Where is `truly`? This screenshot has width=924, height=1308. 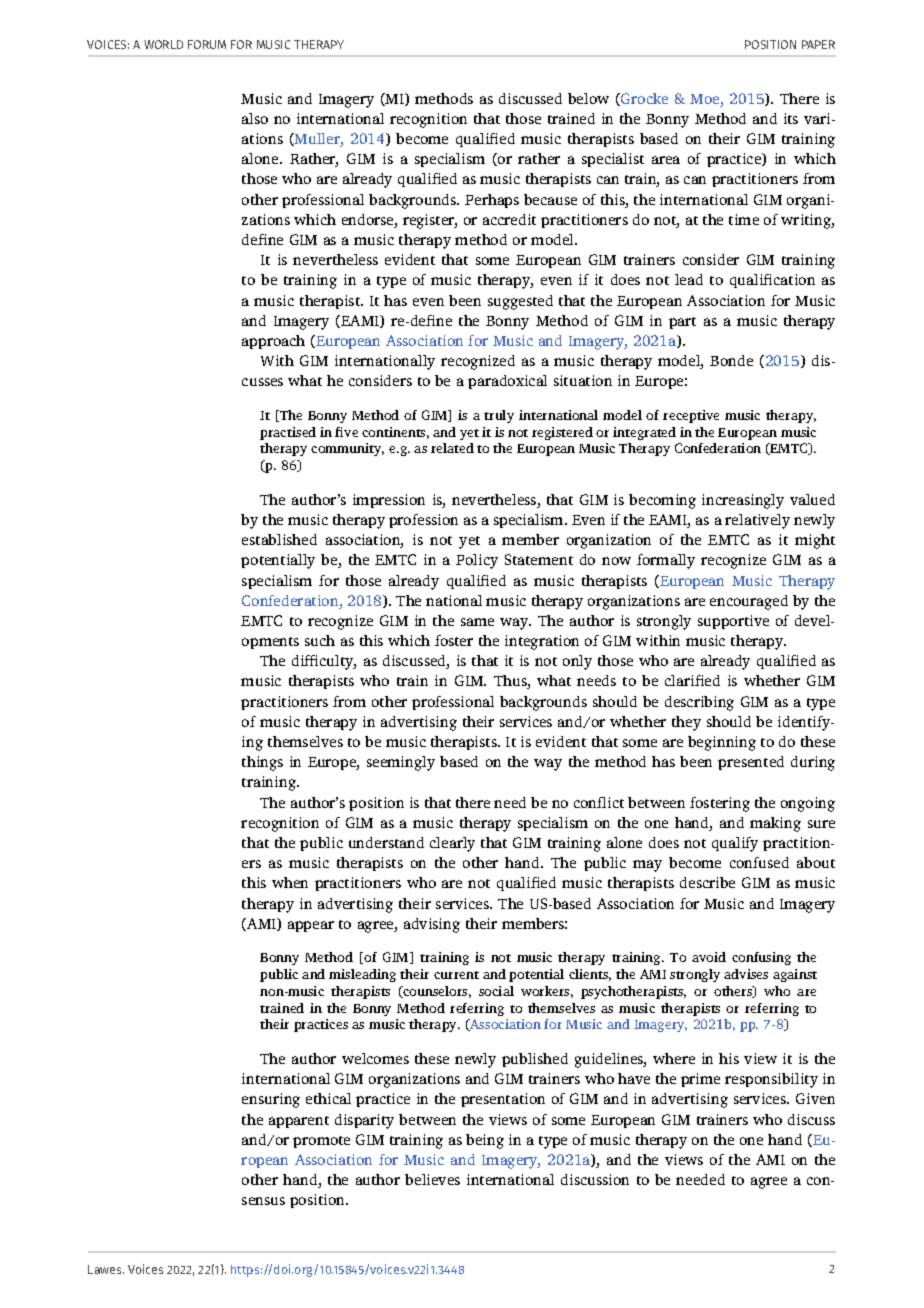
truly is located at coordinates (499, 416).
